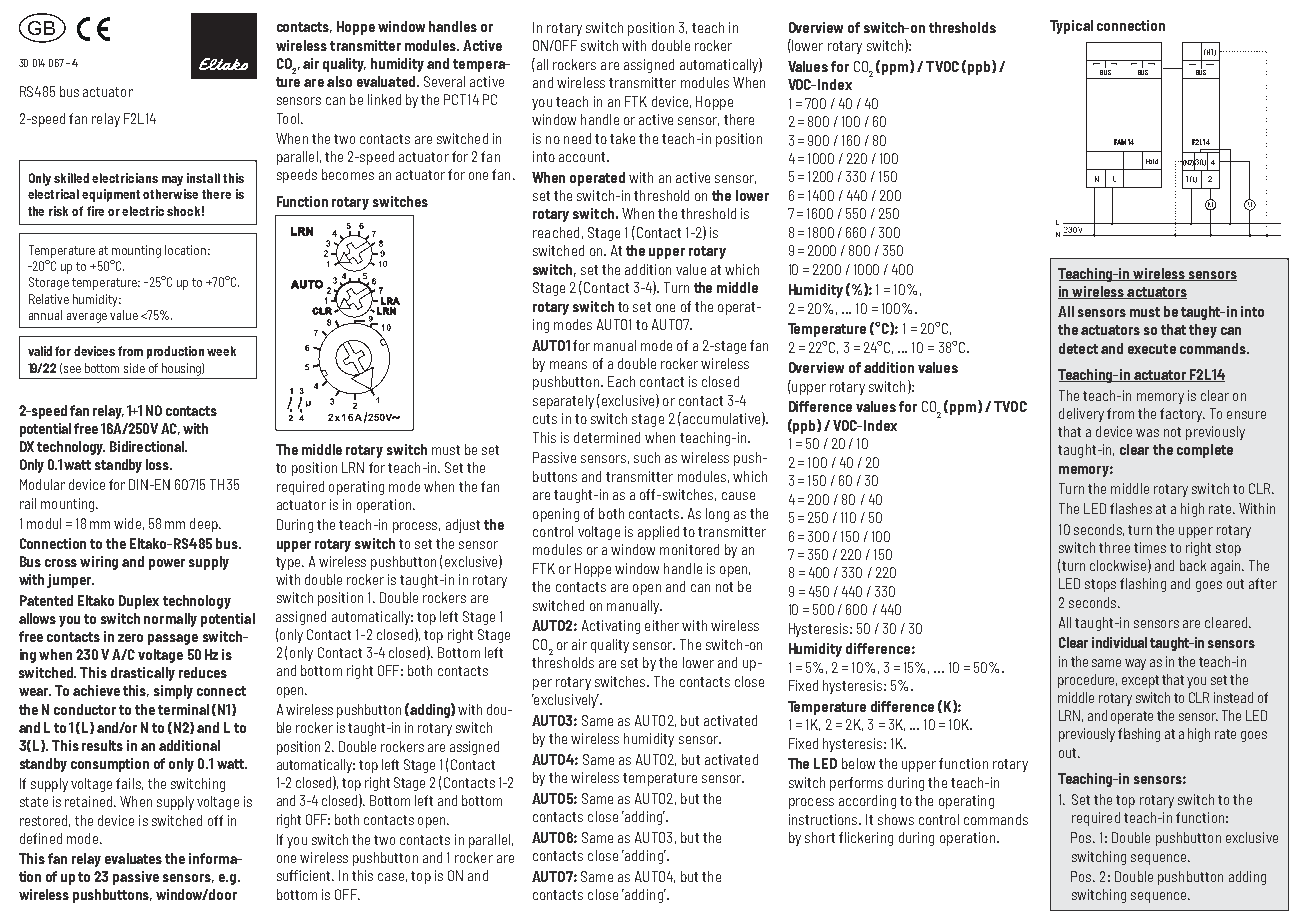  I want to click on loss, so click(158, 464).
